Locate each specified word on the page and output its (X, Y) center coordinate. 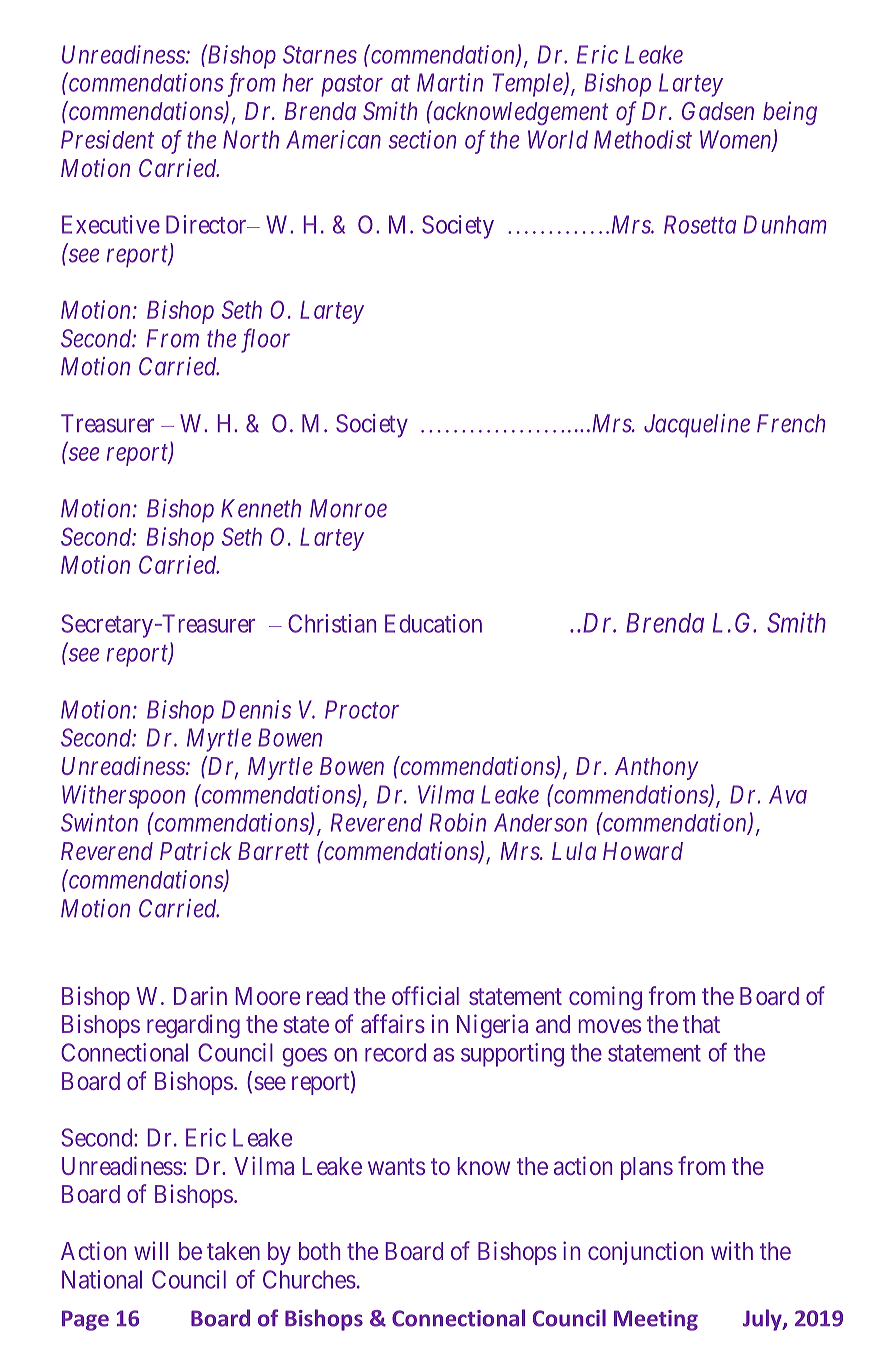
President (107, 139)
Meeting (656, 1320)
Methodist (643, 139)
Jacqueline (697, 425)
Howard (643, 851)
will (151, 1250)
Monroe (348, 508)
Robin (458, 822)
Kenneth (261, 508)
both (319, 1251)
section (422, 139)
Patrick (196, 850)
